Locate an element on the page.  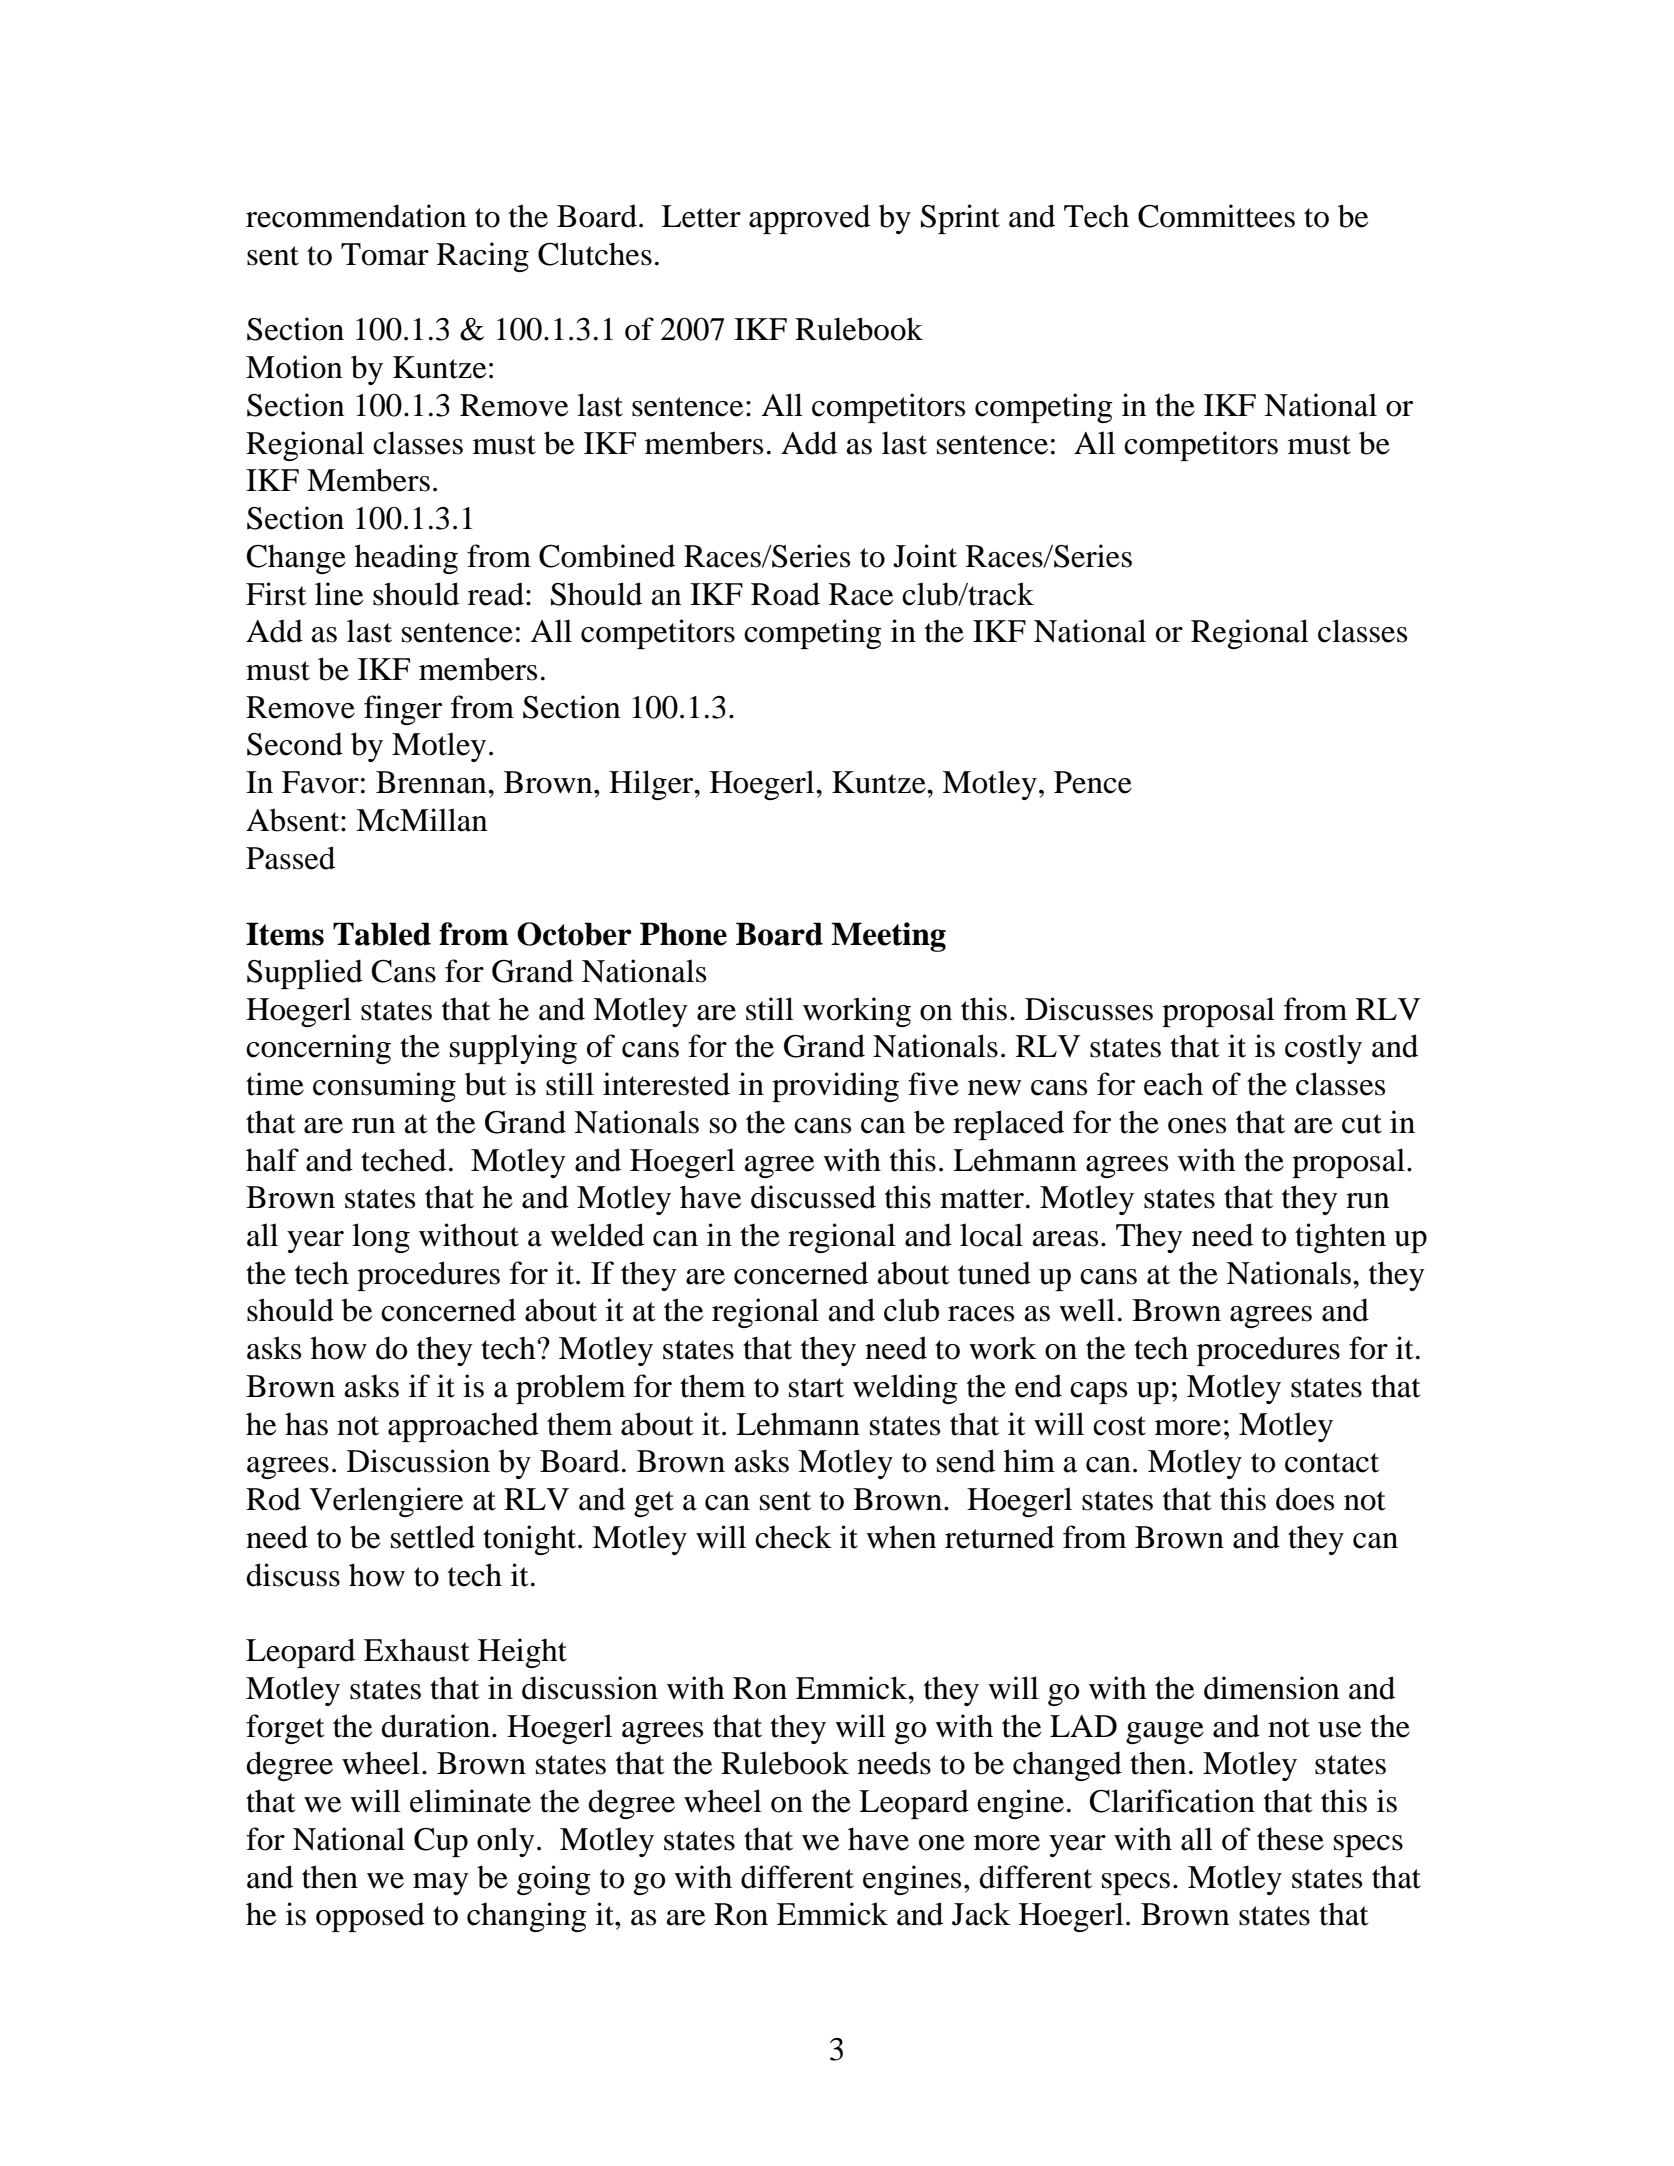
Tomar is located at coordinates (385, 254).
